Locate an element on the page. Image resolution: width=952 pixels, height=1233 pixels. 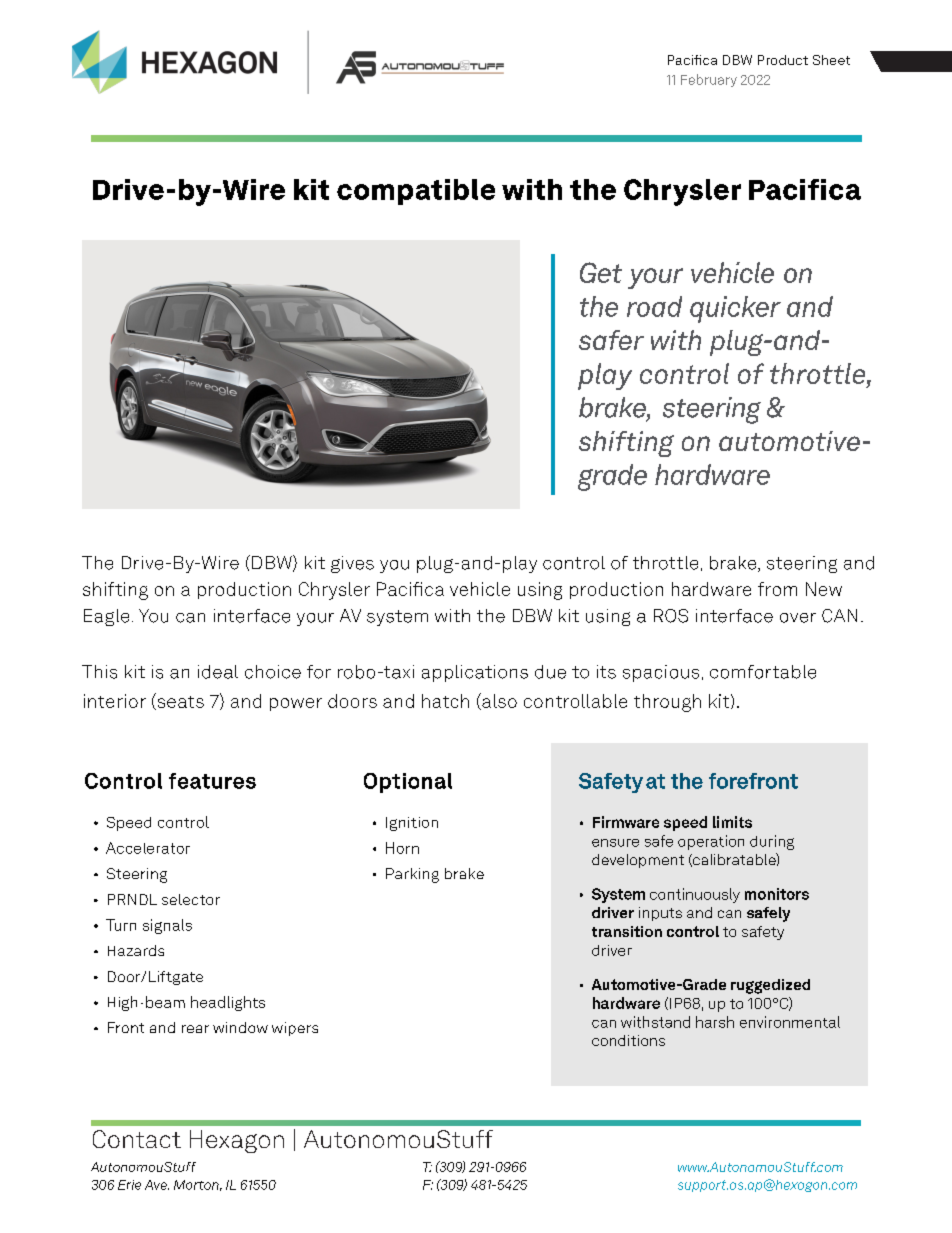
Sheet is located at coordinates (831, 60).
